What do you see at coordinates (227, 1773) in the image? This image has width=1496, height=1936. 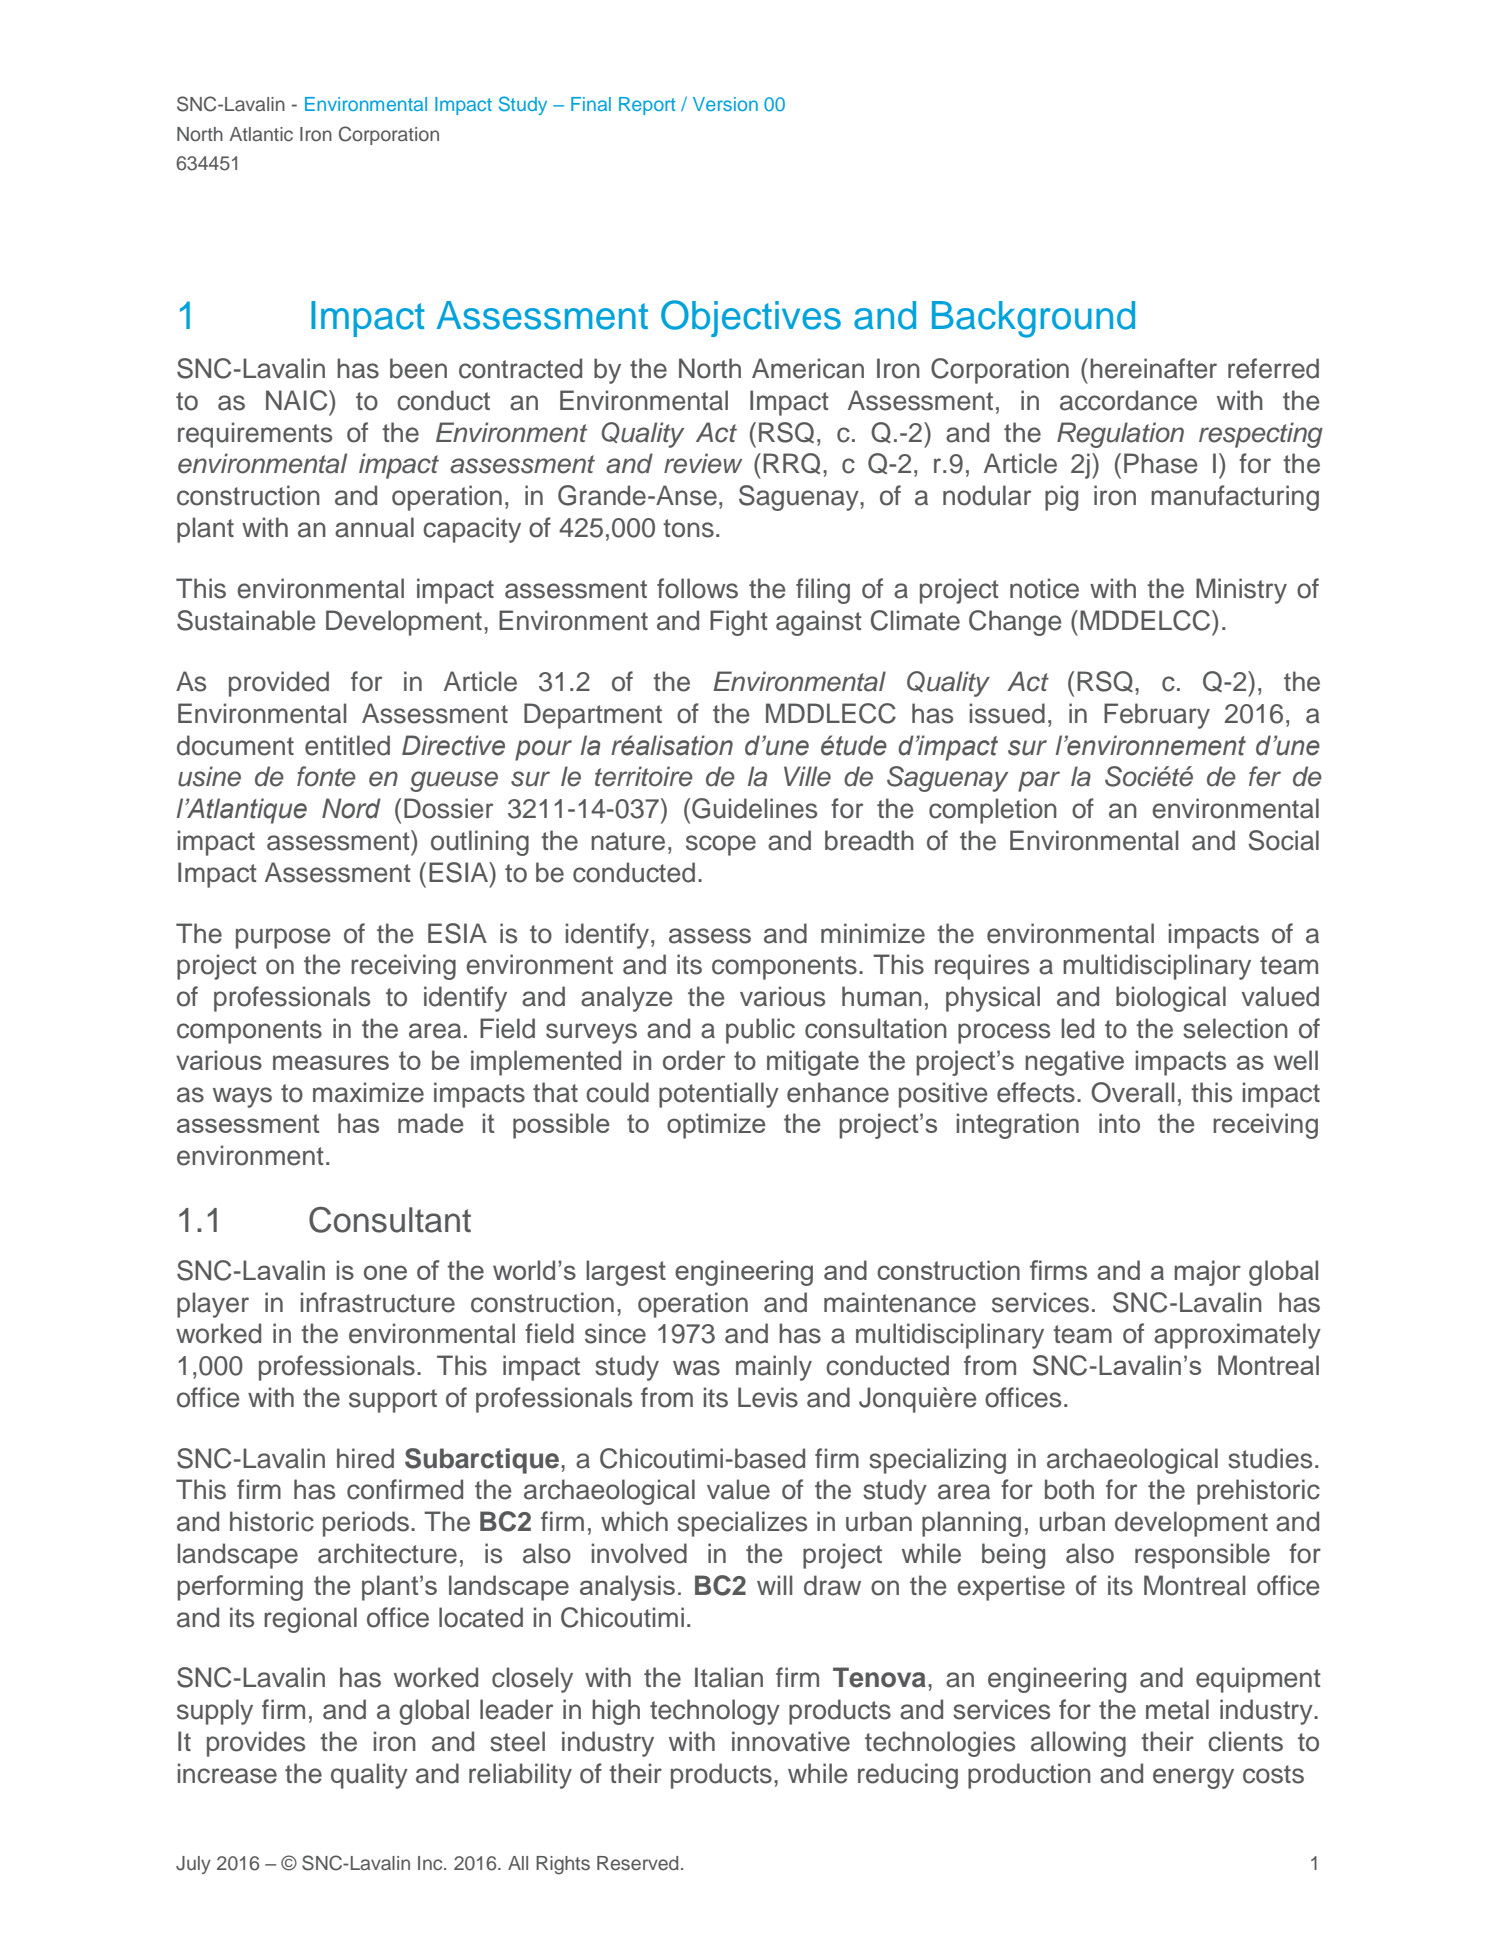 I see `increase` at bounding box center [227, 1773].
